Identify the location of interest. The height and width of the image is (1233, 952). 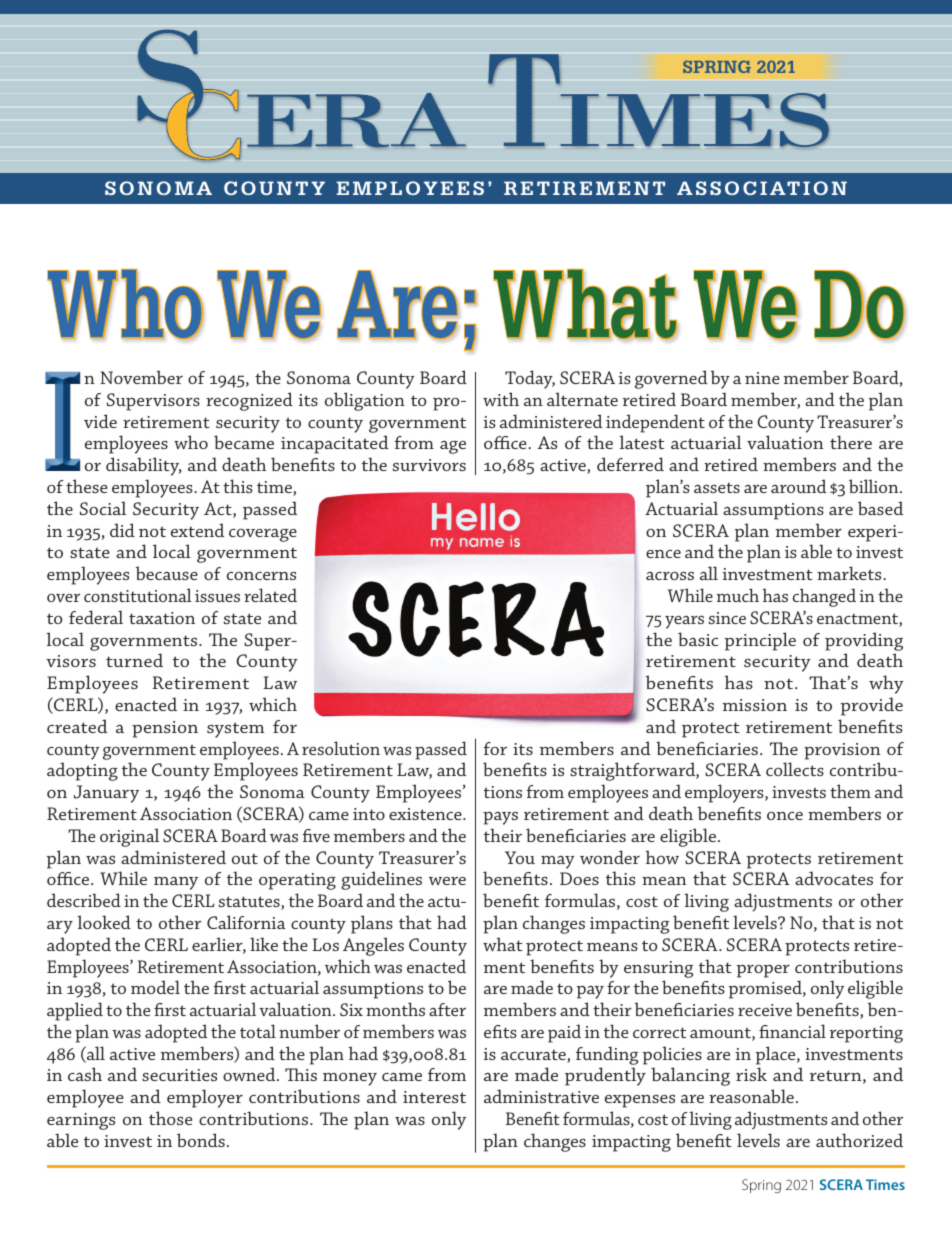
(434, 1097).
